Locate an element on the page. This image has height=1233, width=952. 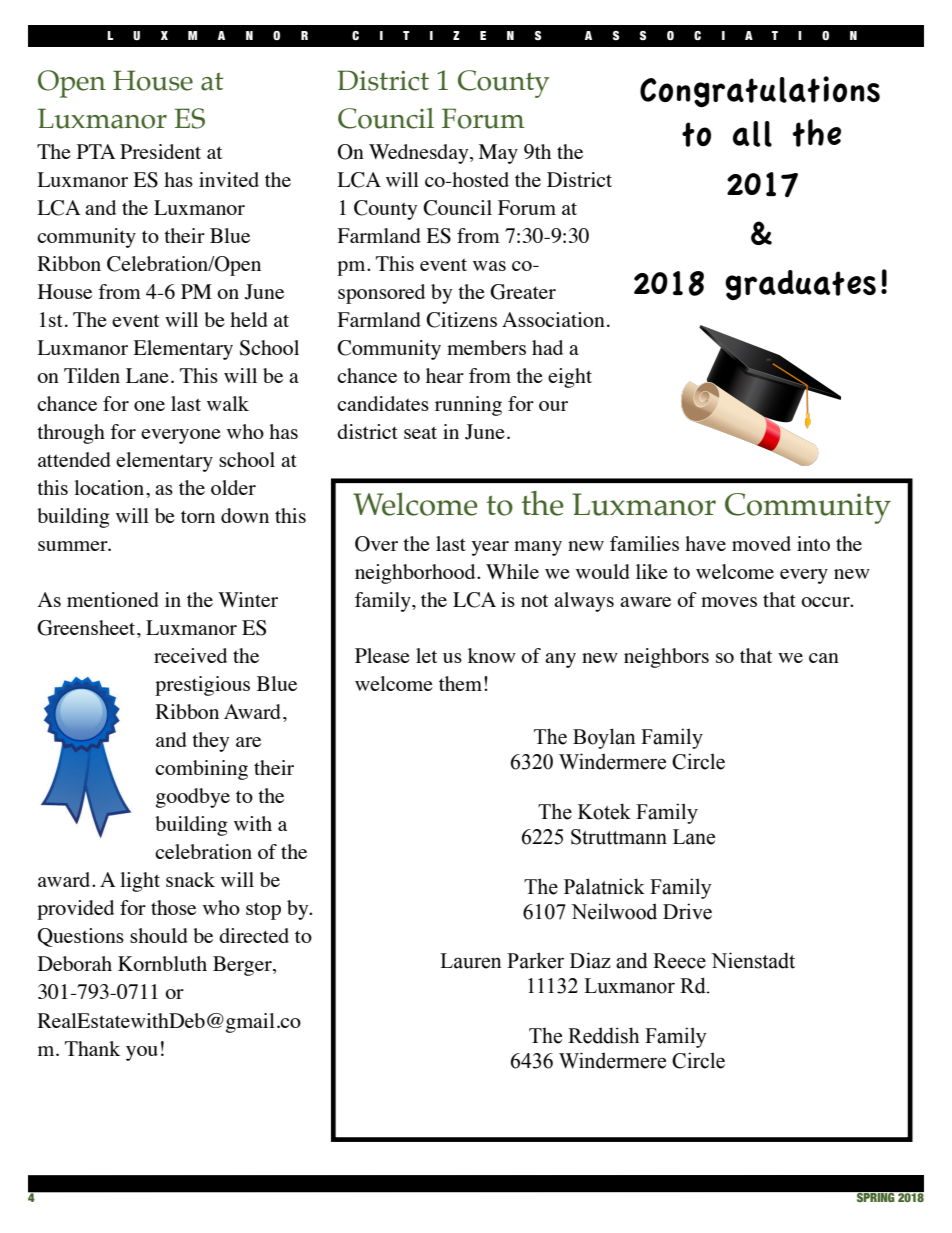
Wednesday is located at coordinates (420, 154).
